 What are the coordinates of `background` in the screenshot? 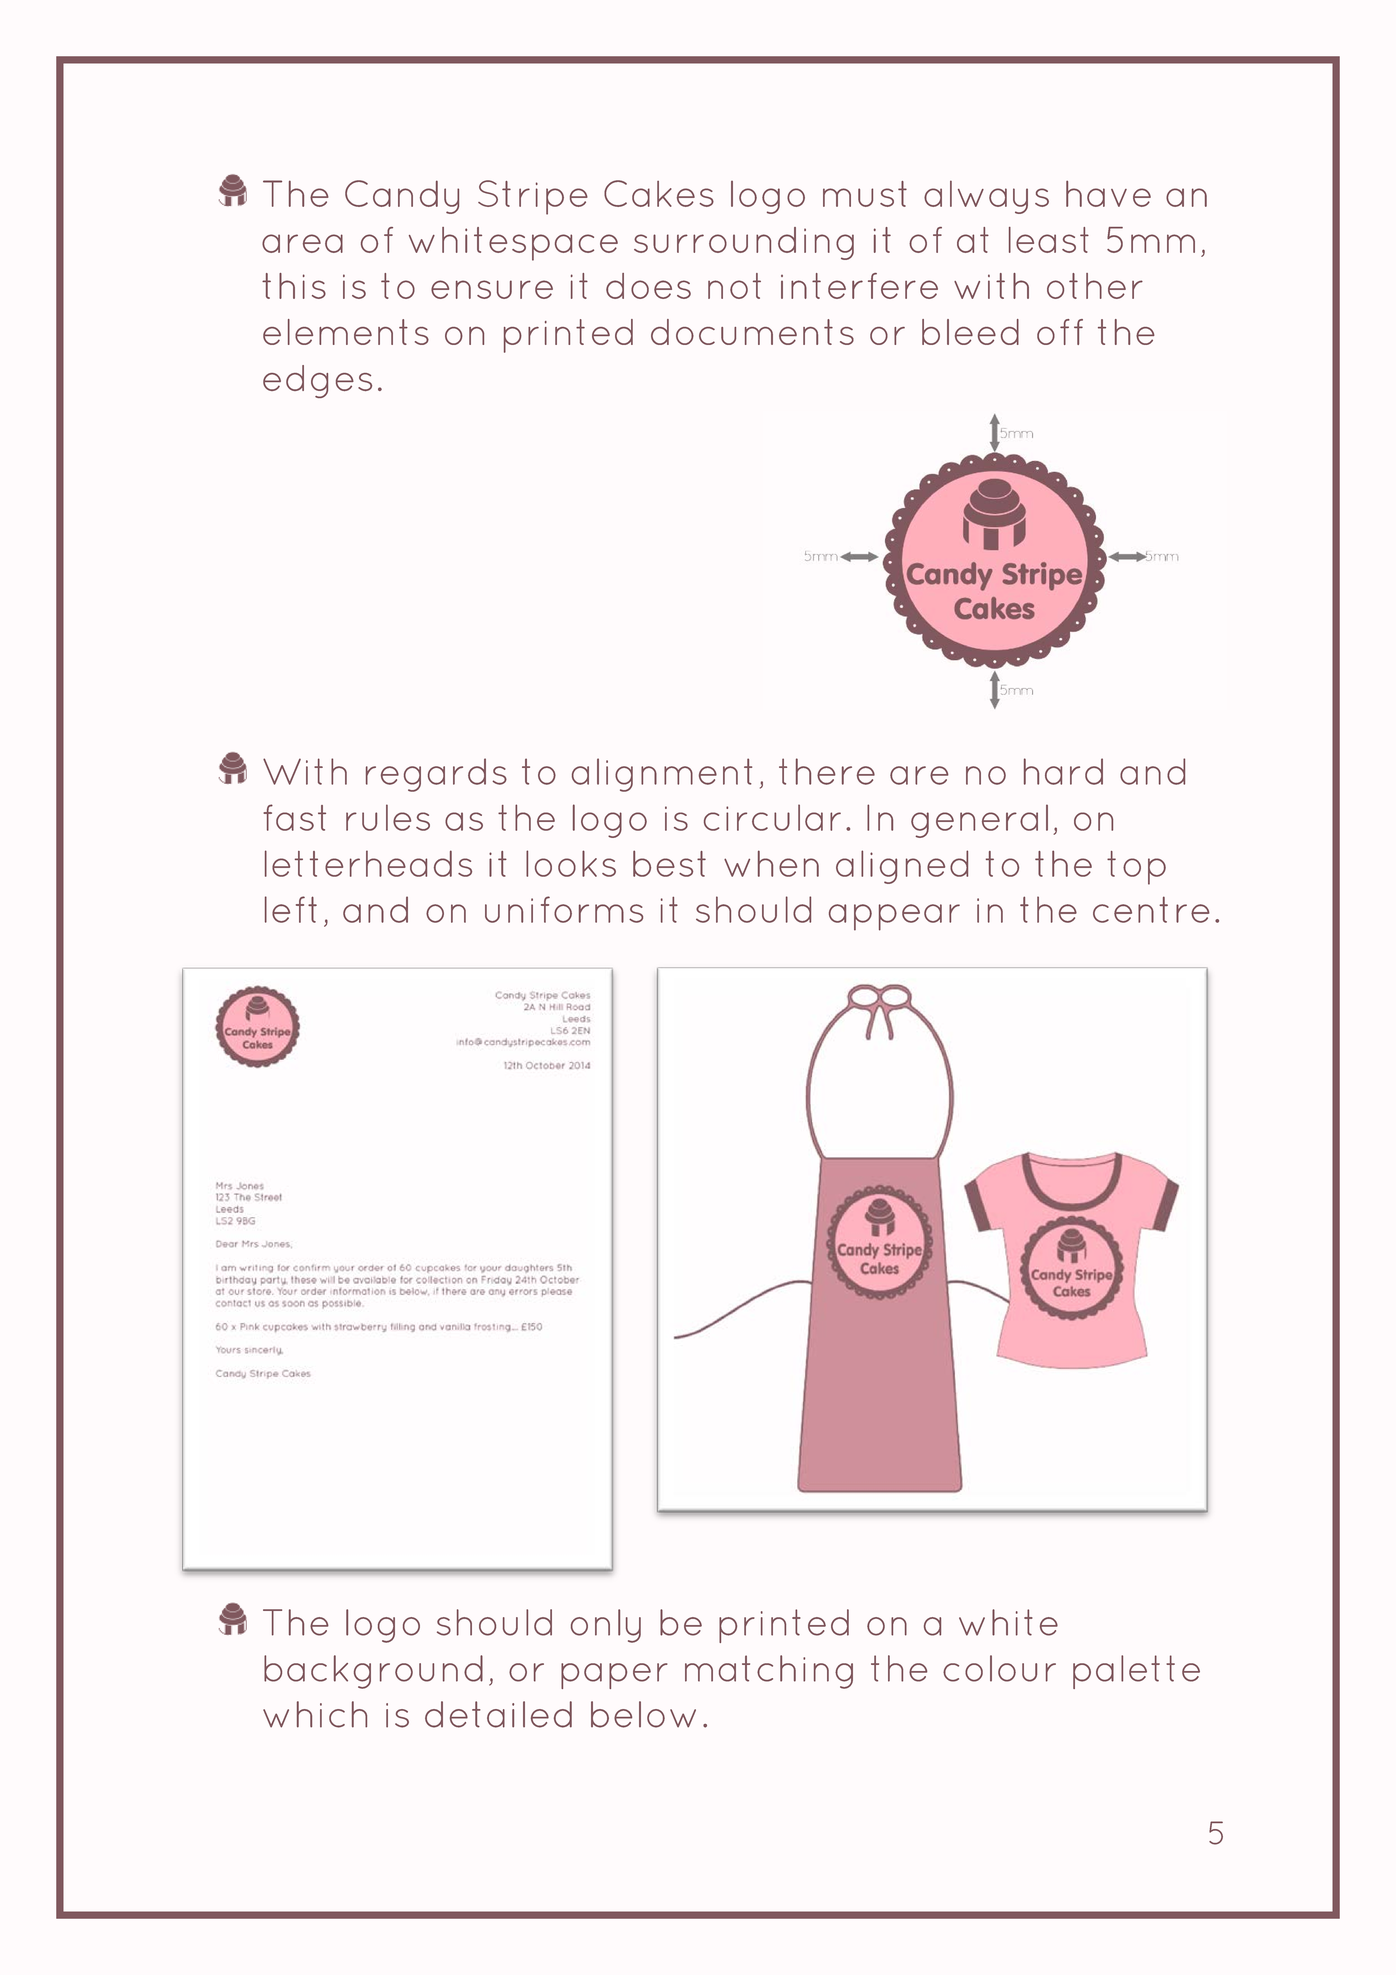 It's located at (373, 1672).
